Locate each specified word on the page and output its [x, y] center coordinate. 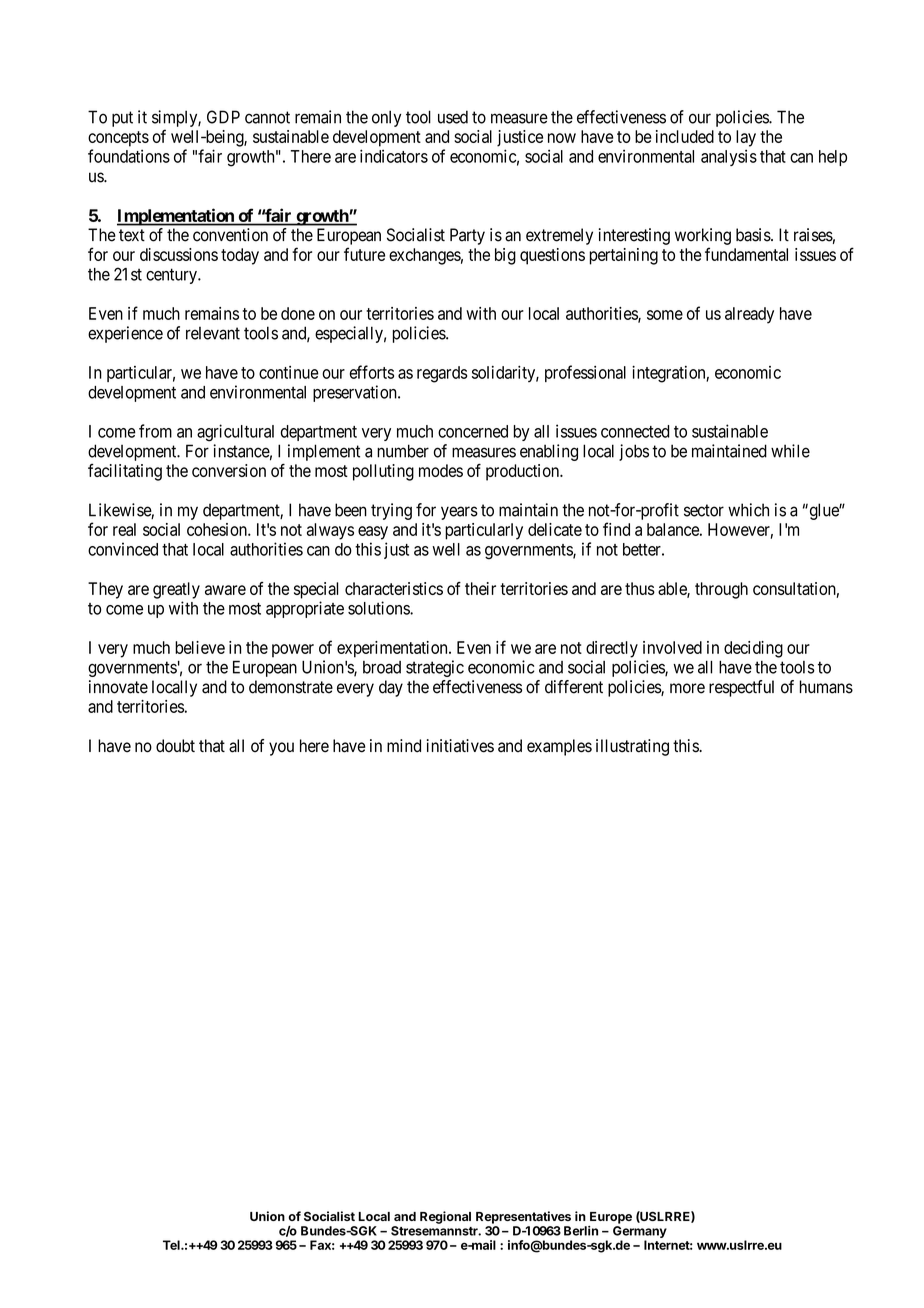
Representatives [523, 1217]
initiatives [460, 746]
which [748, 510]
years [459, 513]
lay [746, 138]
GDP [223, 117]
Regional [445, 1217]
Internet [668, 1245]
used [453, 117]
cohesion [218, 529]
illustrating [632, 747]
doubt [175, 746]
